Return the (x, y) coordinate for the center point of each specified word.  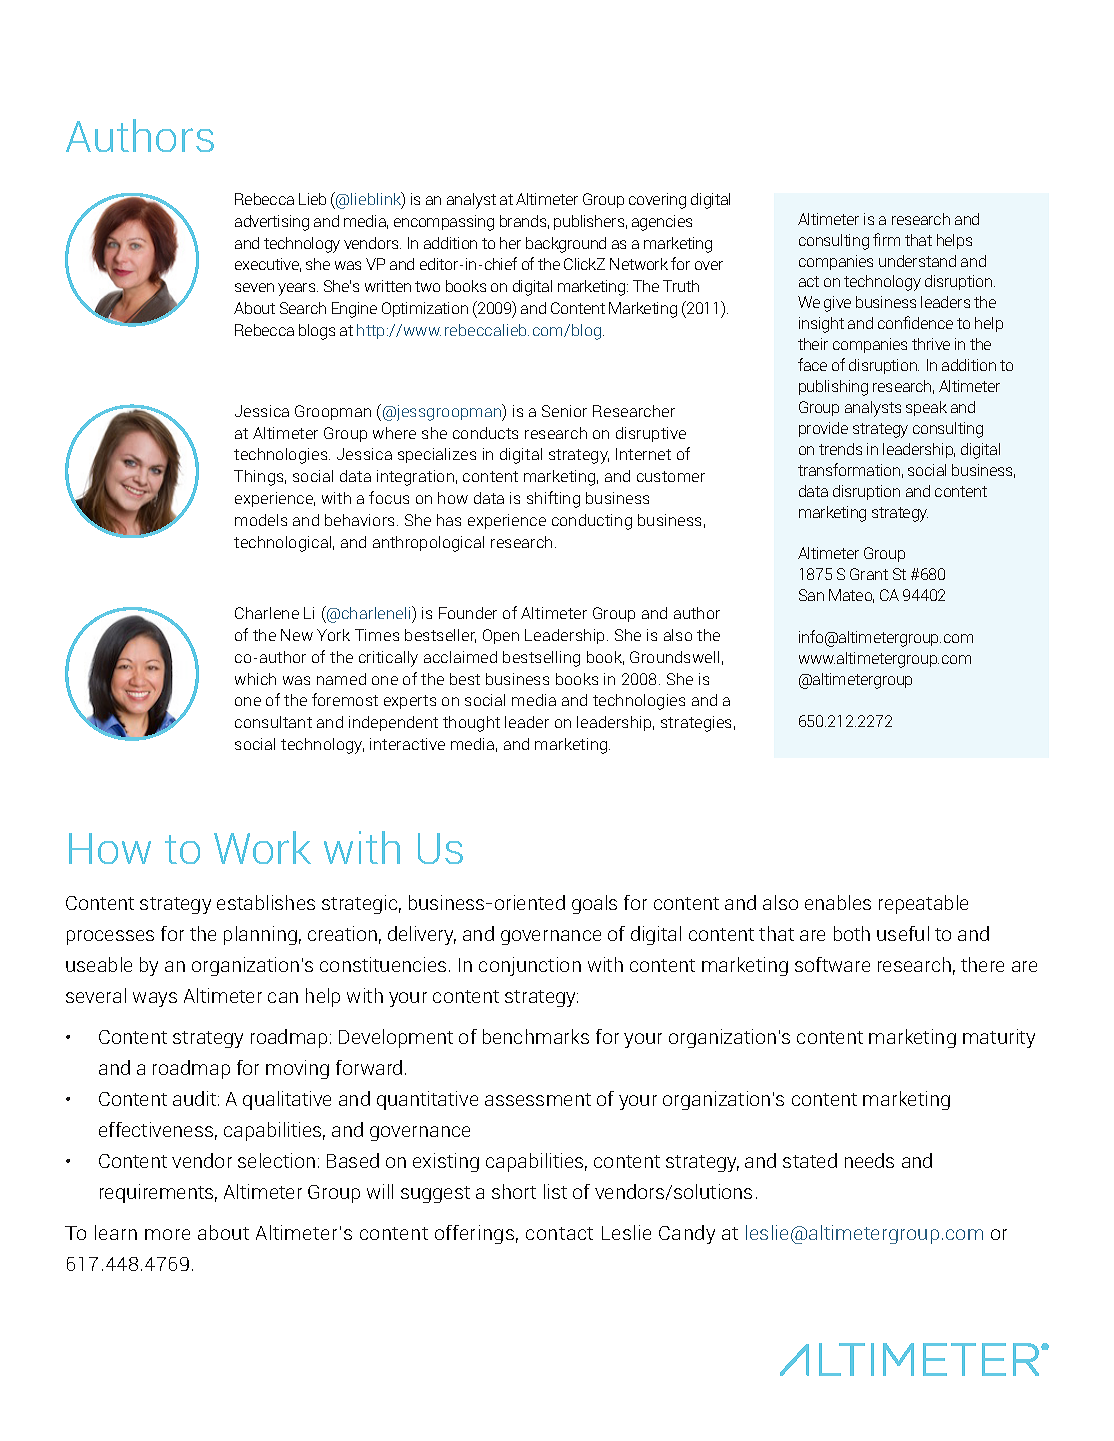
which (255, 679)
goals (594, 904)
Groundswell (674, 657)
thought (471, 724)
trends (840, 449)
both (852, 933)
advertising (272, 223)
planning (260, 935)
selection (276, 1160)
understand (917, 261)
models (261, 520)
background (566, 245)
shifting (553, 499)
